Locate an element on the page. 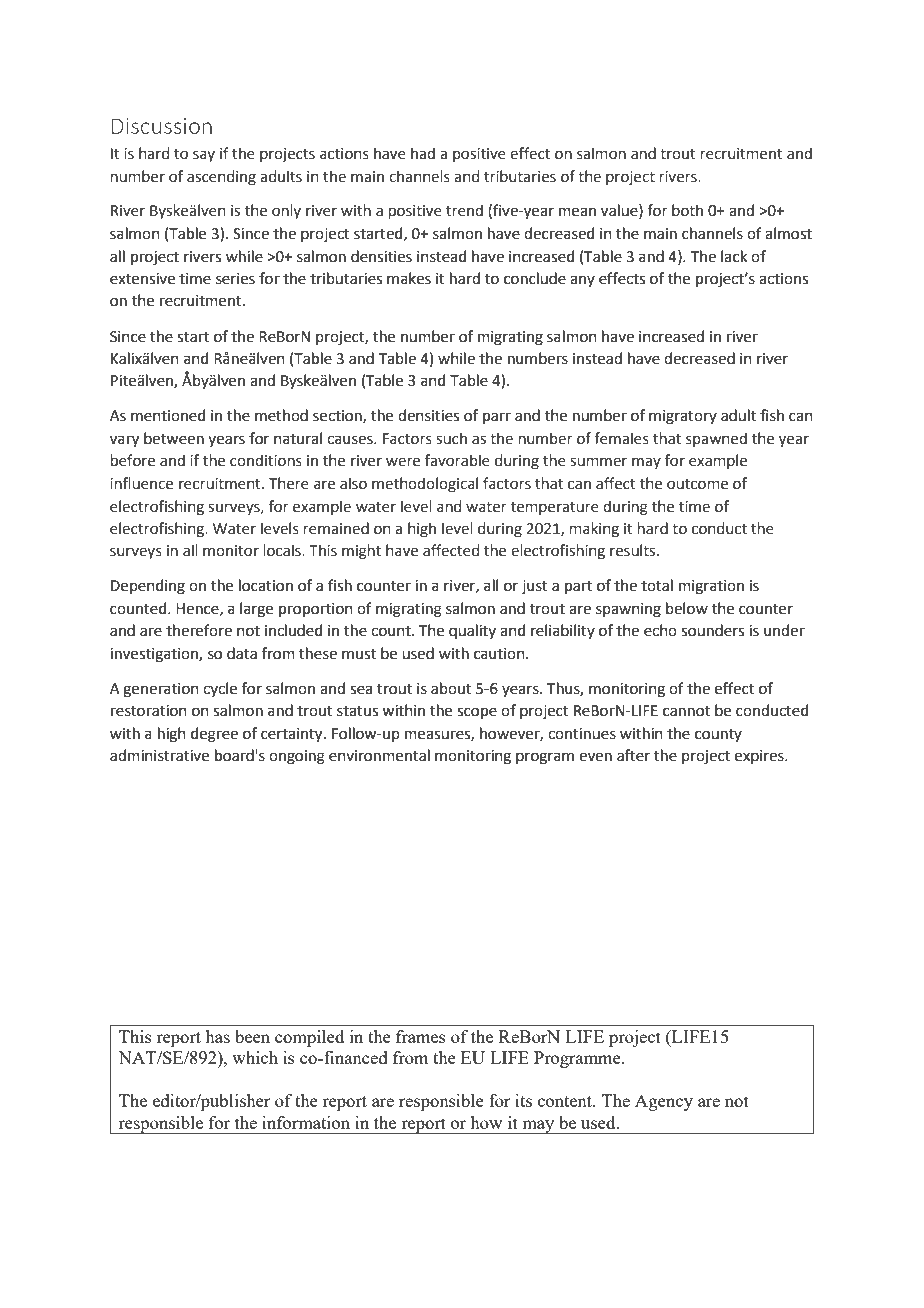 The height and width of the image is (1308, 924). expires is located at coordinates (760, 757).
